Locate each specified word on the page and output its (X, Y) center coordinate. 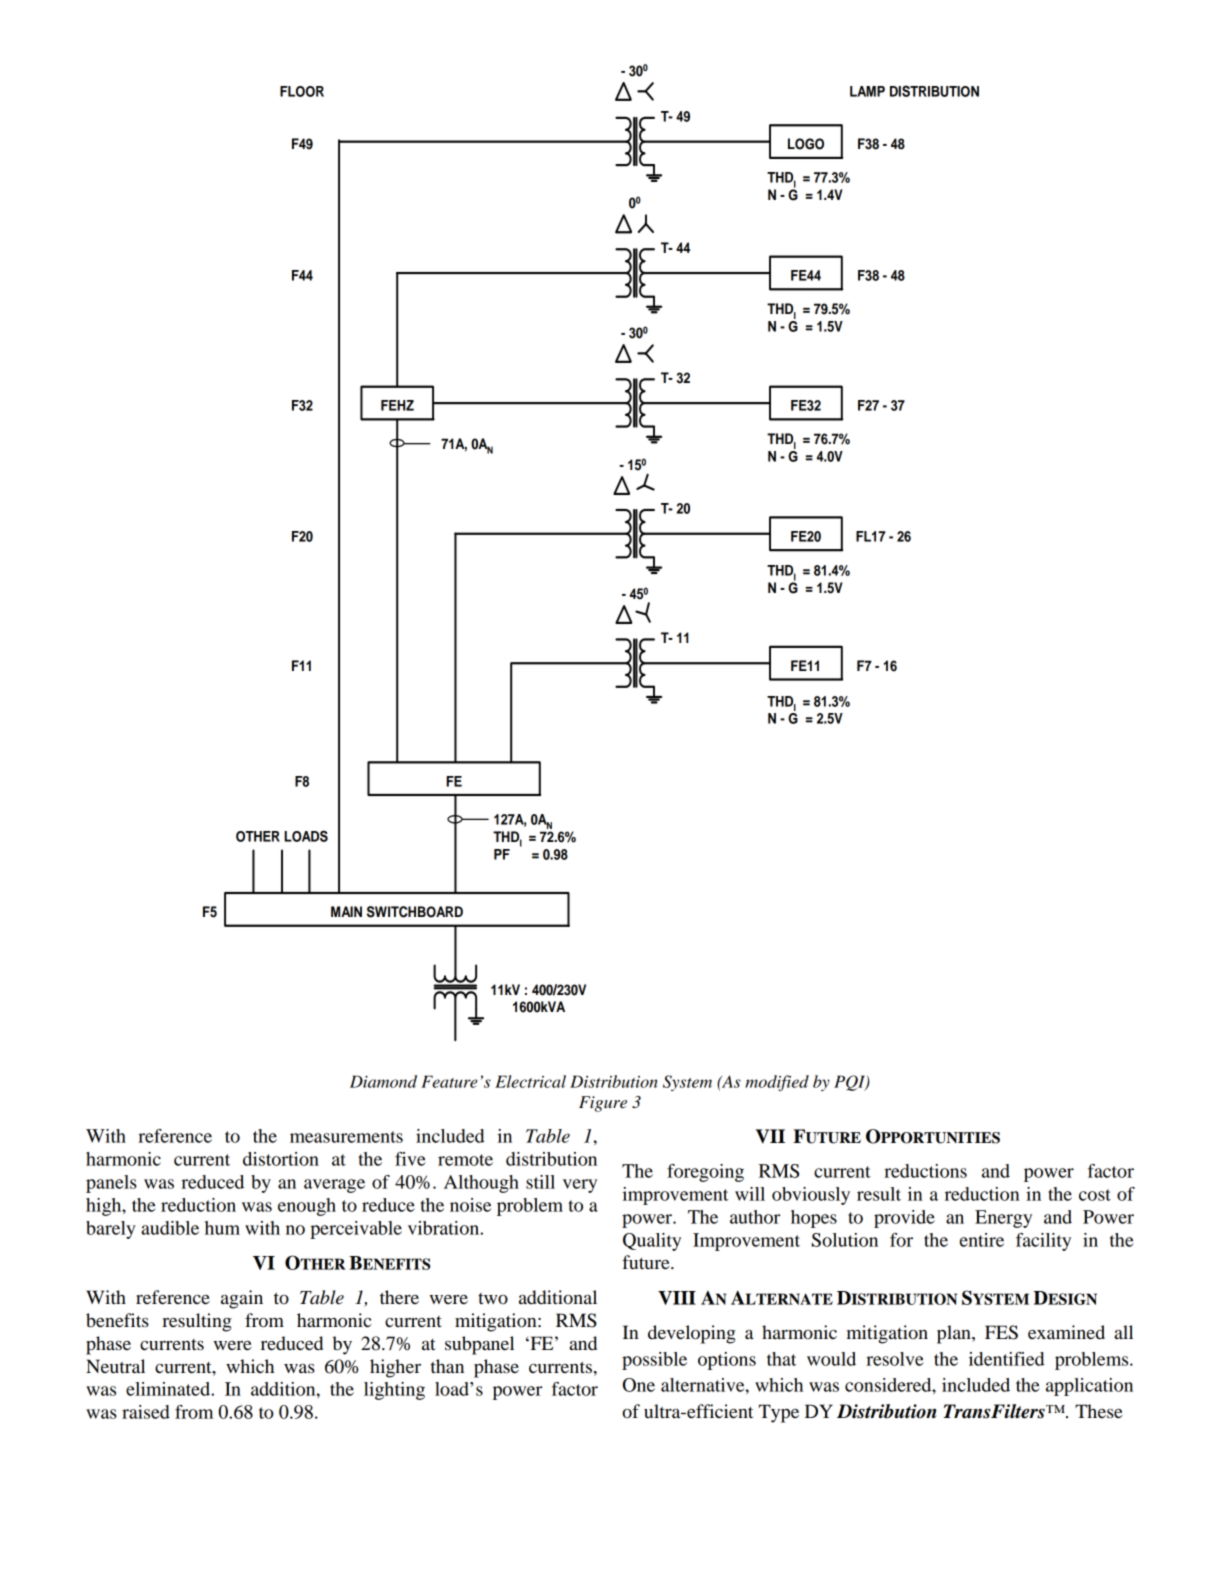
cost (1095, 1195)
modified (777, 1083)
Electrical (530, 1081)
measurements (346, 1137)
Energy (1003, 1219)
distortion (281, 1159)
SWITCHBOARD (415, 912)
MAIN (346, 911)
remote (465, 1160)
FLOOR (302, 91)
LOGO (806, 144)
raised (146, 1412)
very (580, 1186)
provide (904, 1219)
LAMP (867, 91)
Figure (603, 1104)
